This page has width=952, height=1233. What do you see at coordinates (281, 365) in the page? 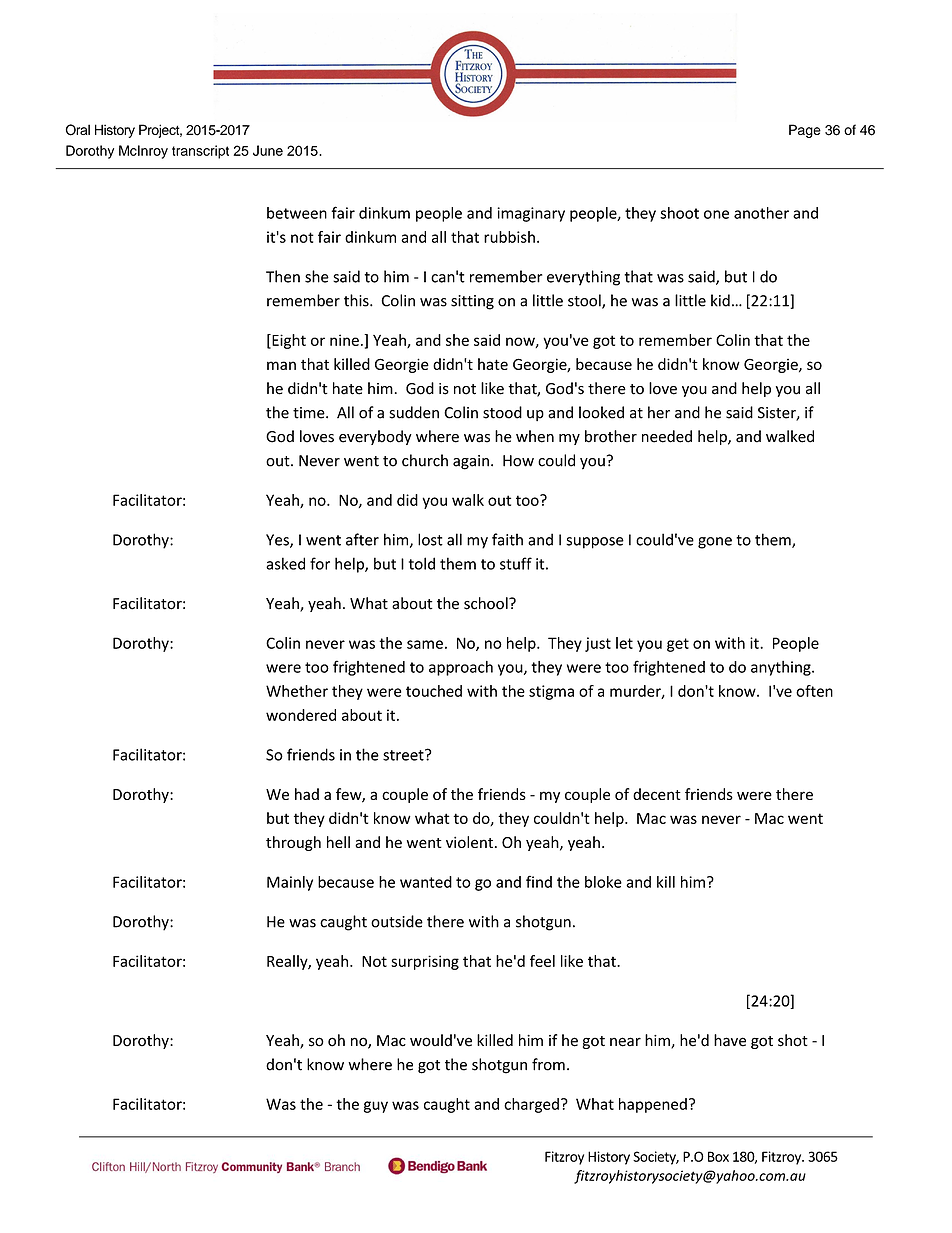
I see `man` at bounding box center [281, 365].
